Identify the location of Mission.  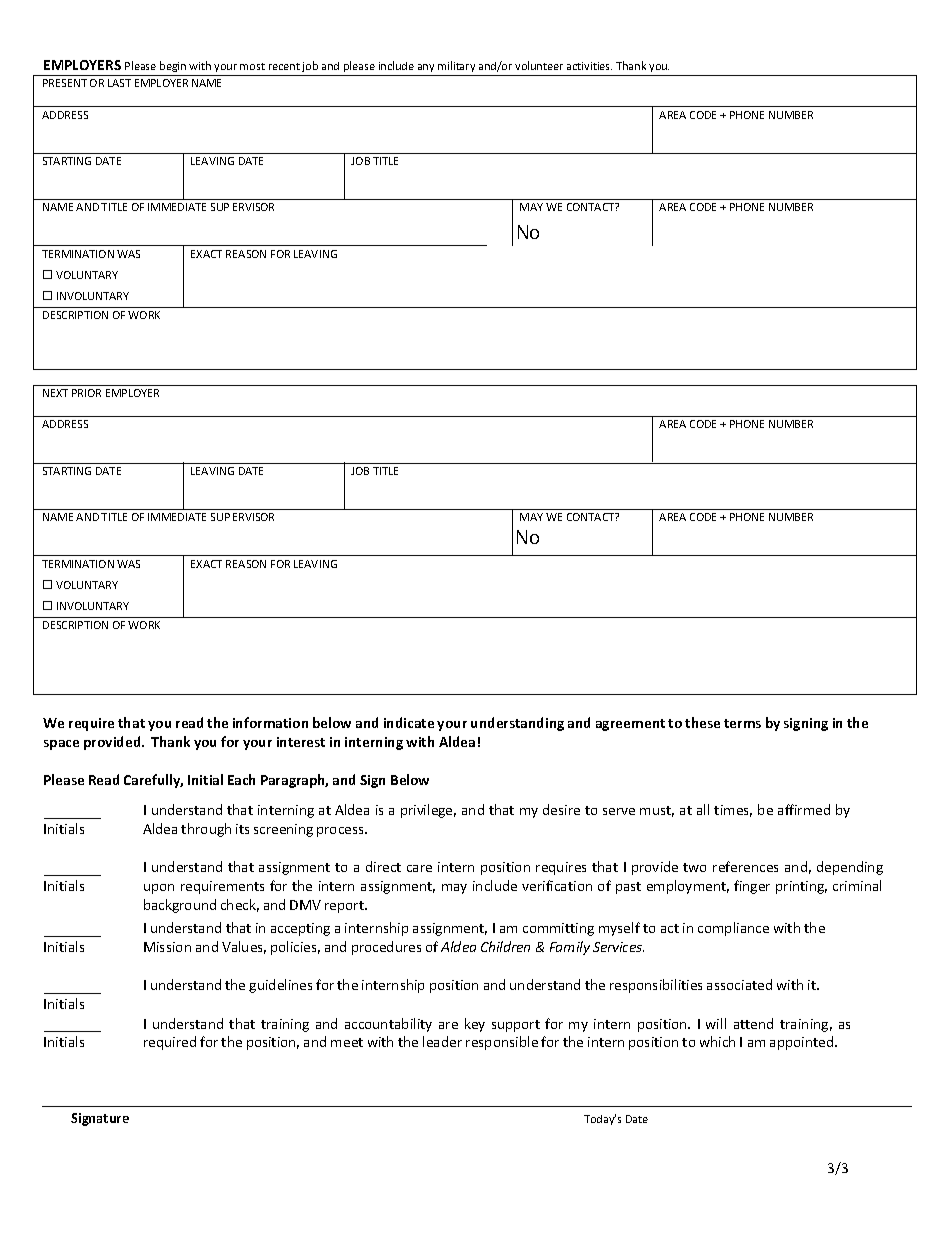
(167, 947).
